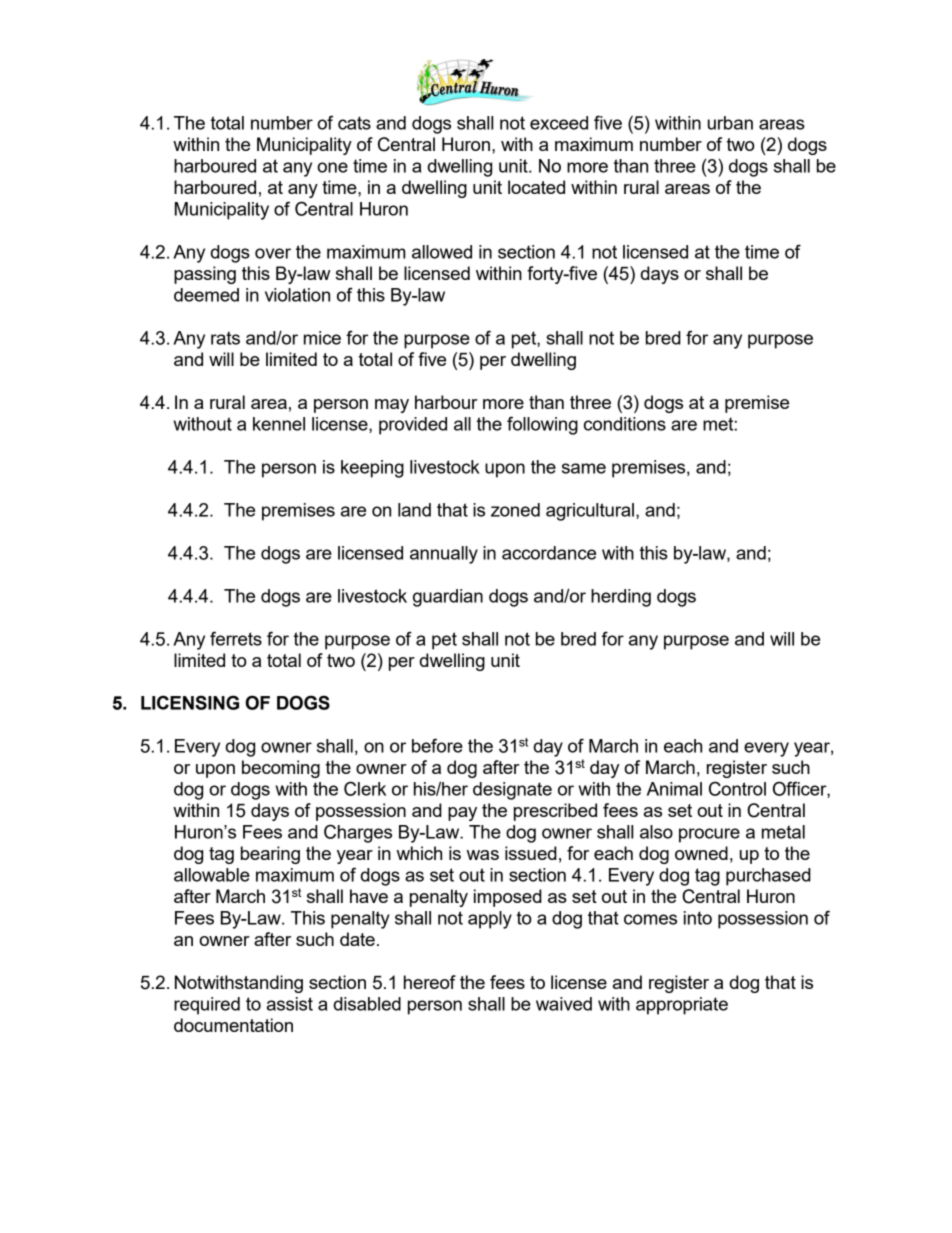 The width and height of the image is (952, 1233). I want to click on following, so click(542, 425).
